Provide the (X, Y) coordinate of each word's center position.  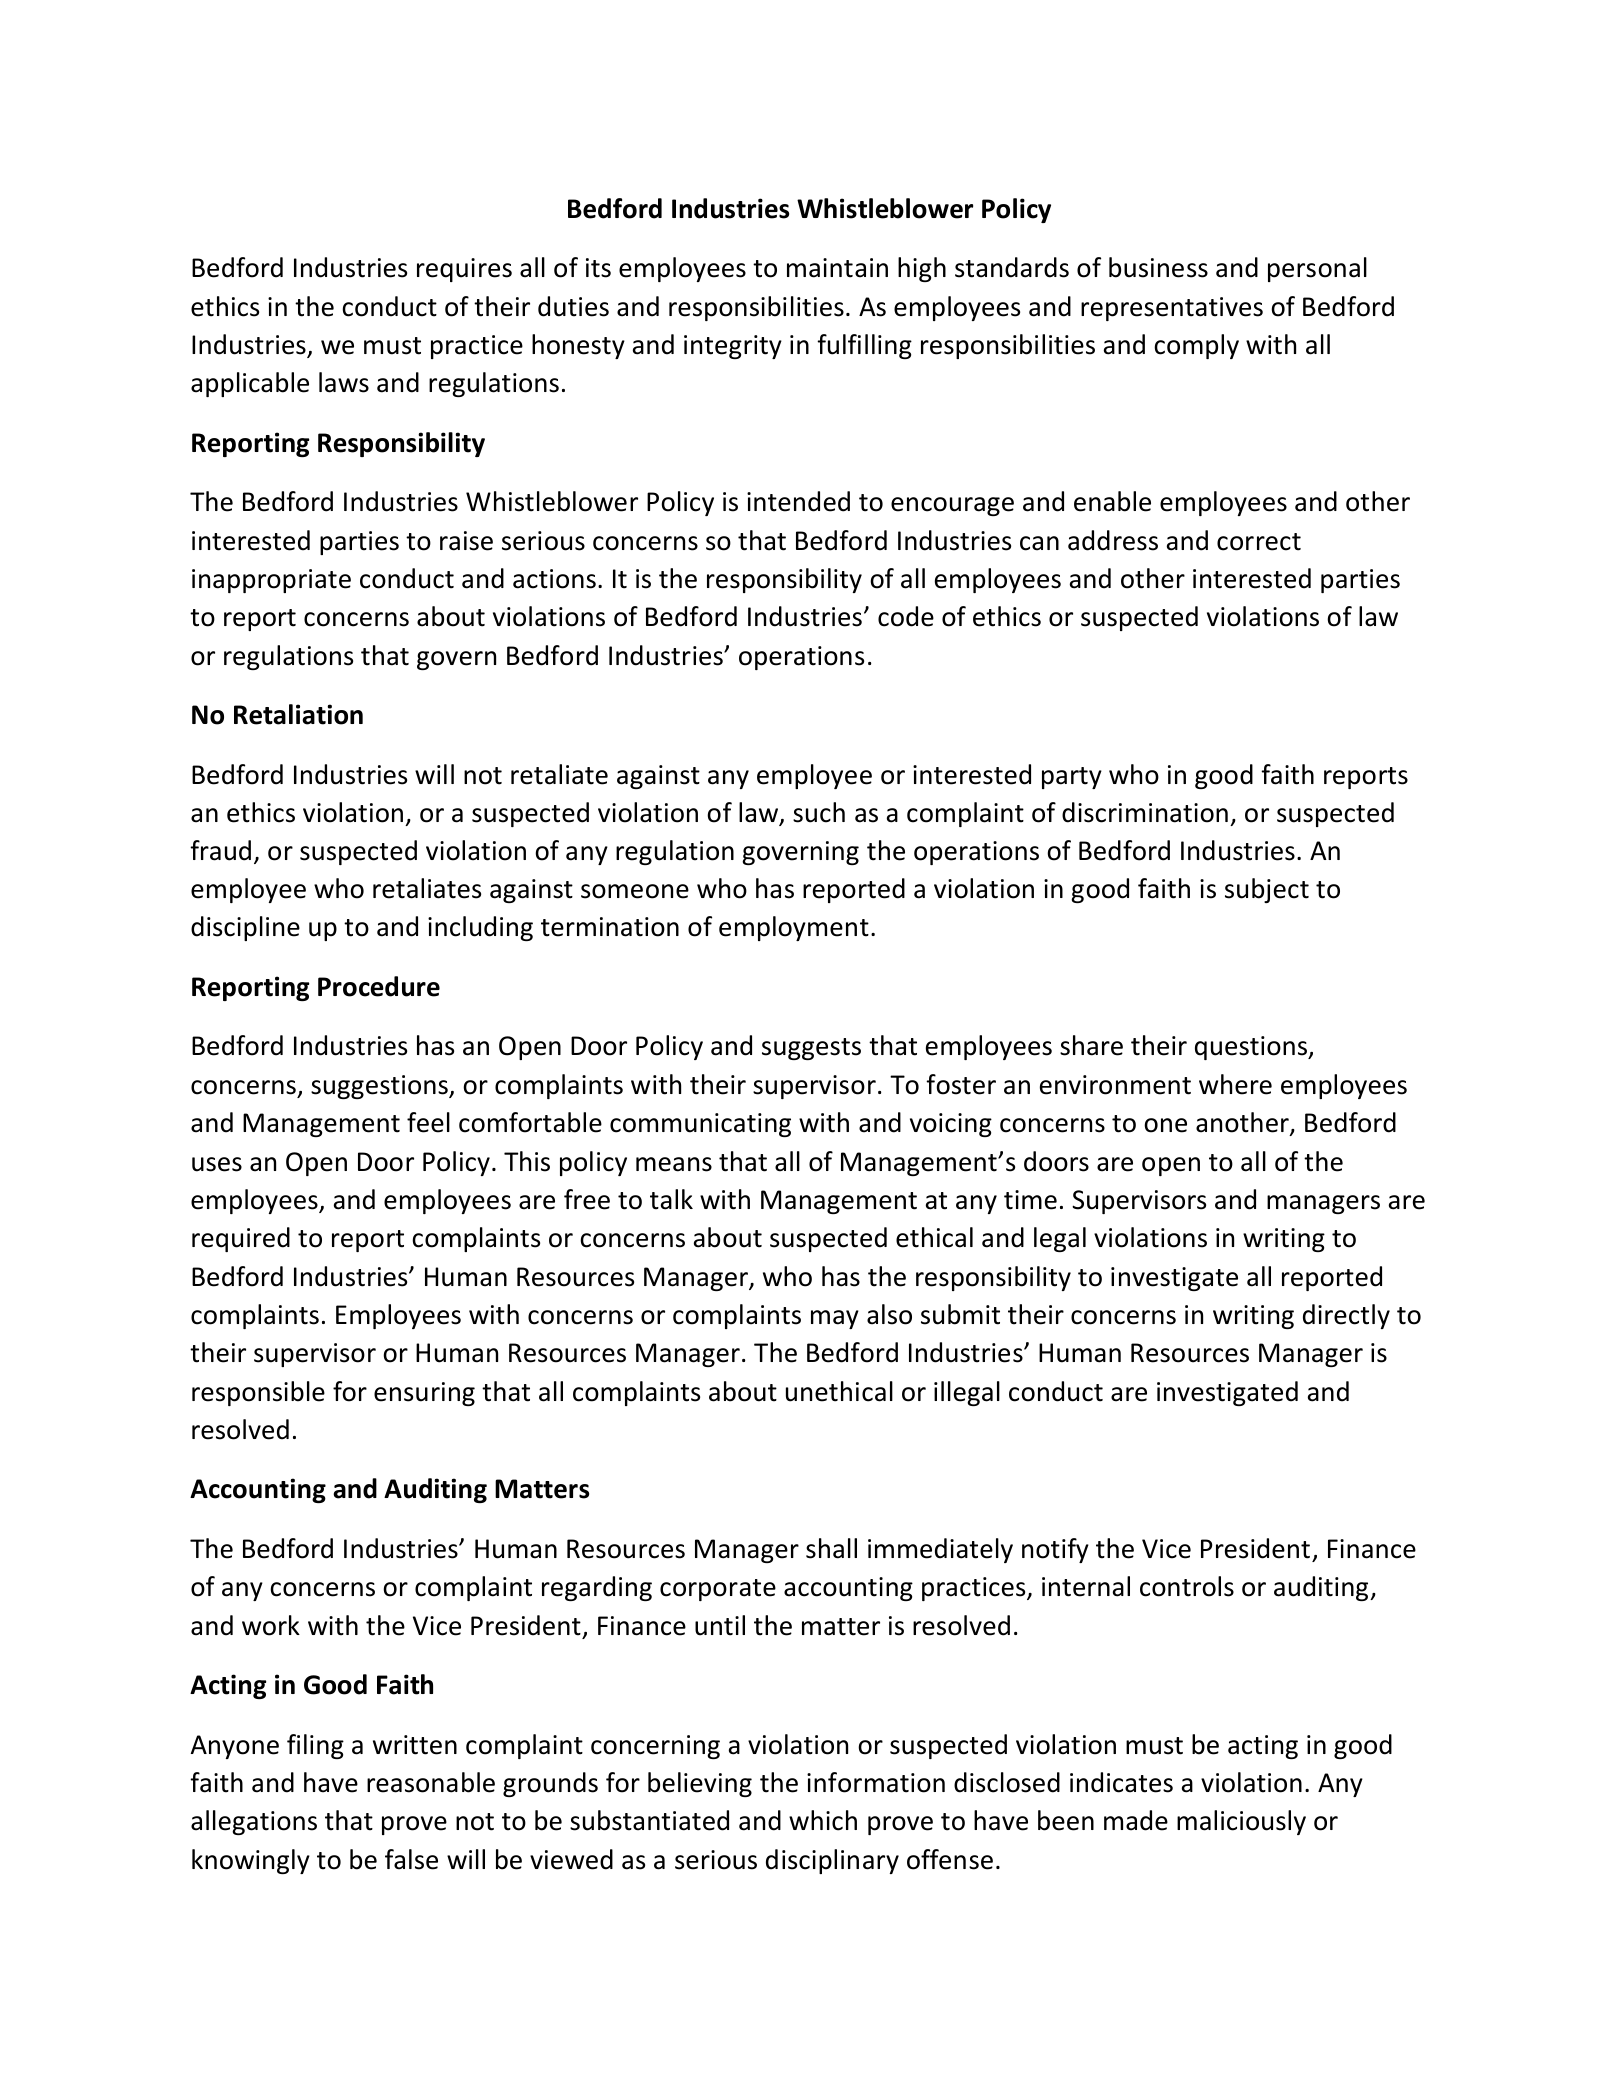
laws (344, 382)
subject (1267, 890)
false (411, 1859)
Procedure (379, 986)
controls (1187, 1586)
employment (794, 928)
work (271, 1625)
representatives (1172, 309)
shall (831, 1548)
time (1030, 1200)
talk (671, 1199)
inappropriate (271, 581)
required (241, 1239)
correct (1259, 542)
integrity (733, 347)
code (906, 616)
